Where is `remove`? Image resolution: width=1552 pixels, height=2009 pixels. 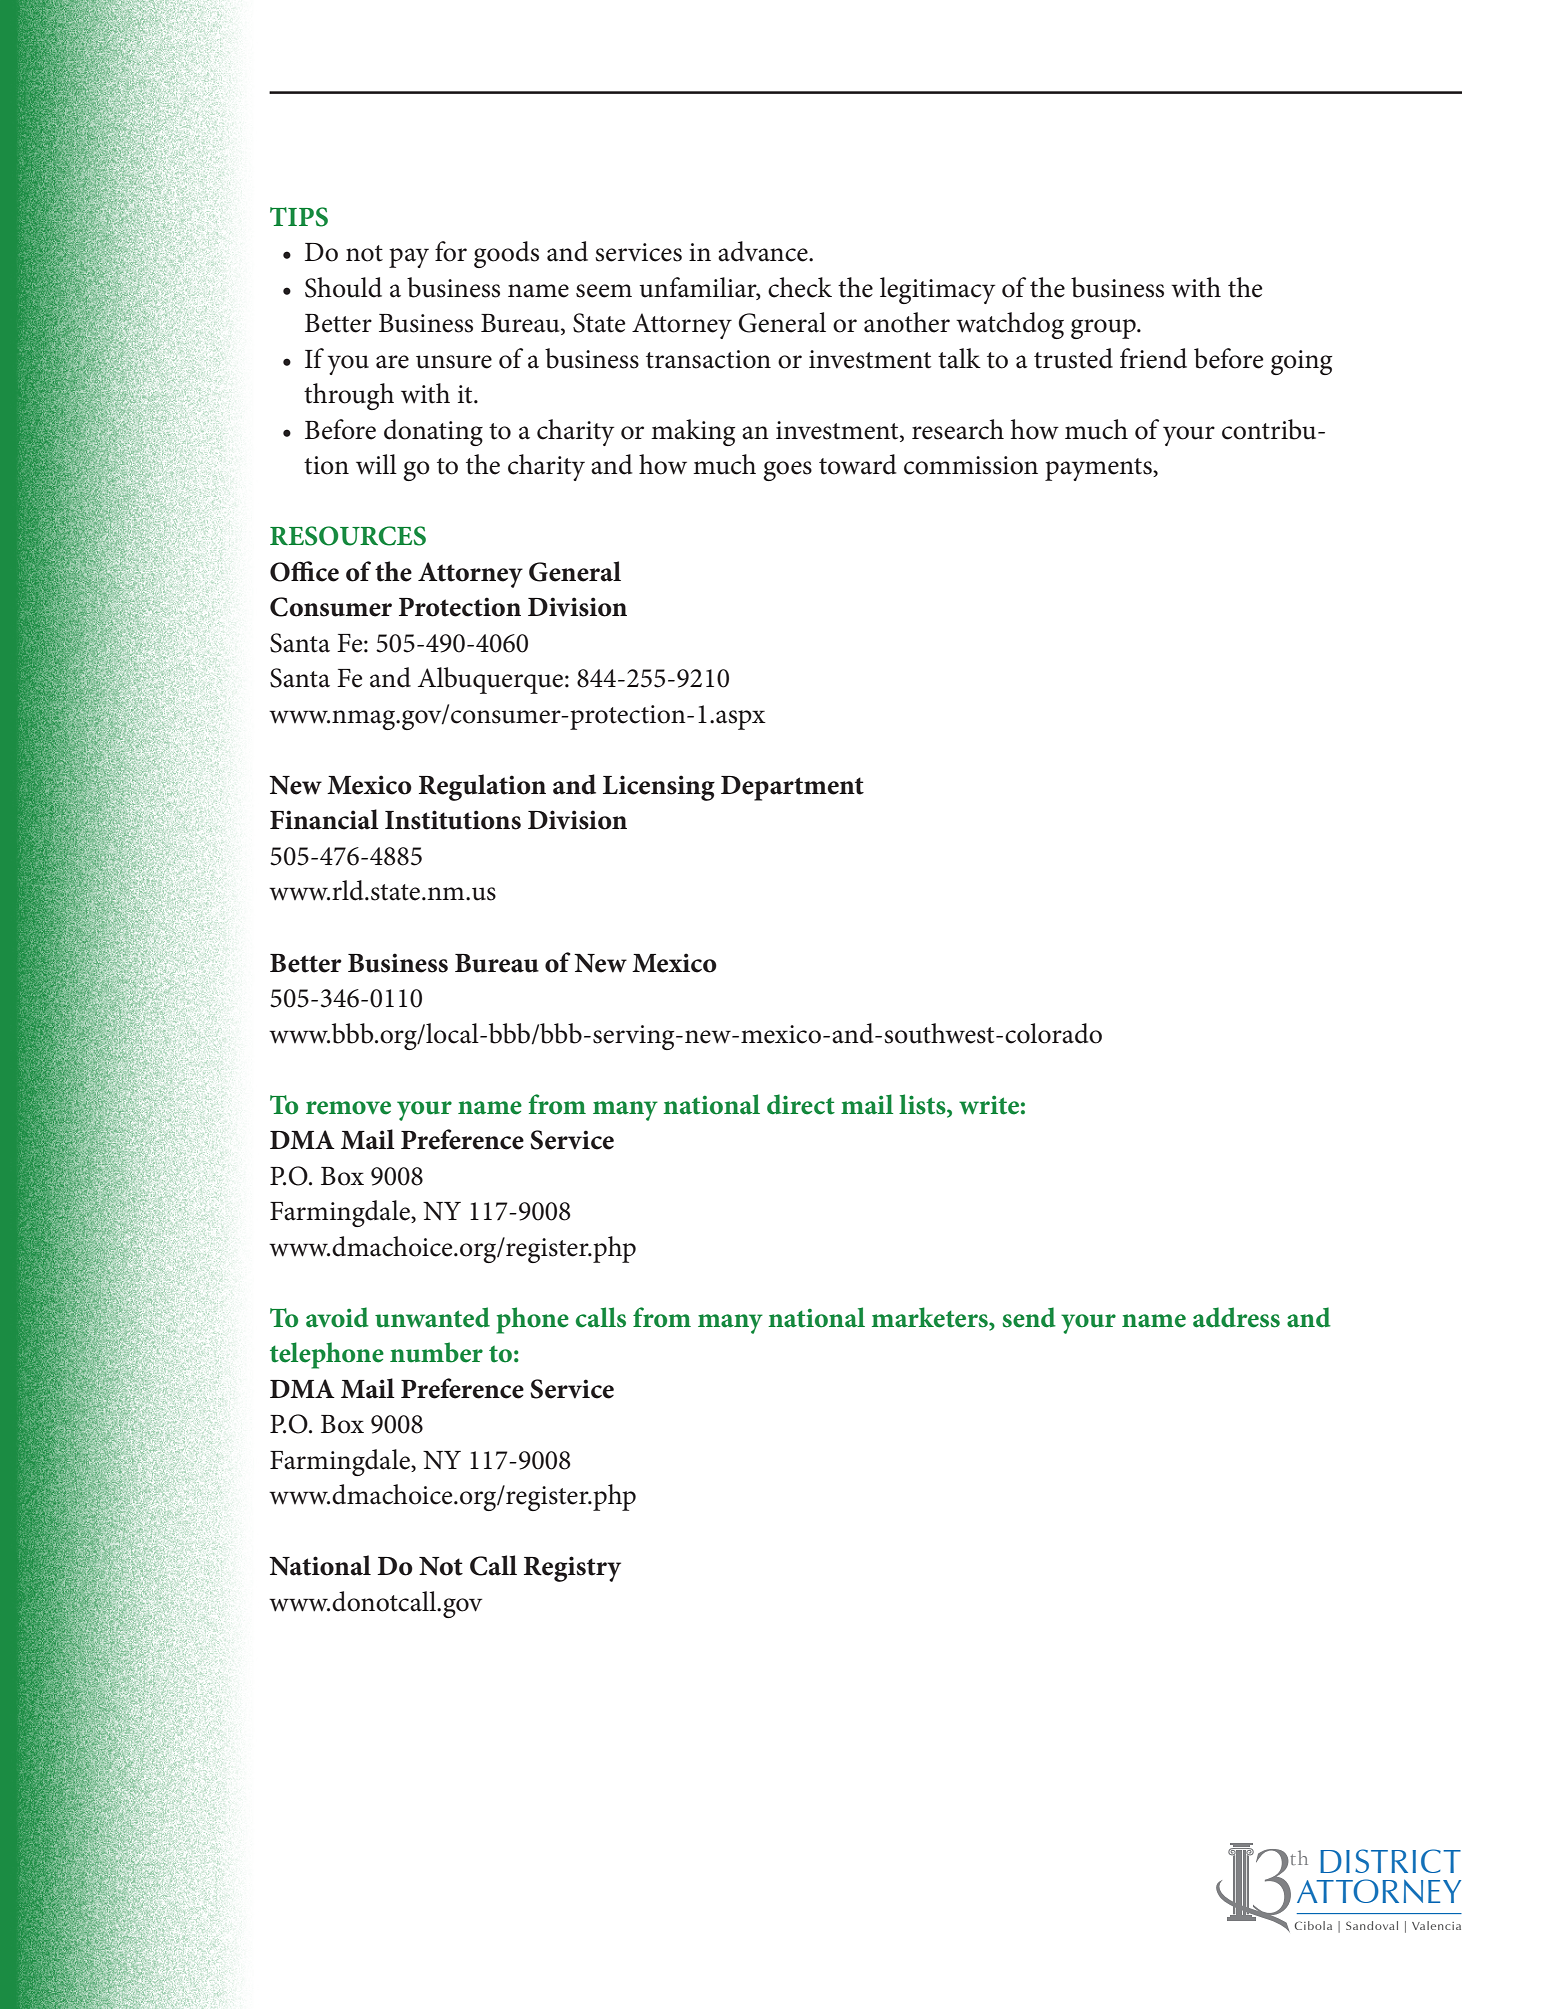 remove is located at coordinates (348, 1108).
